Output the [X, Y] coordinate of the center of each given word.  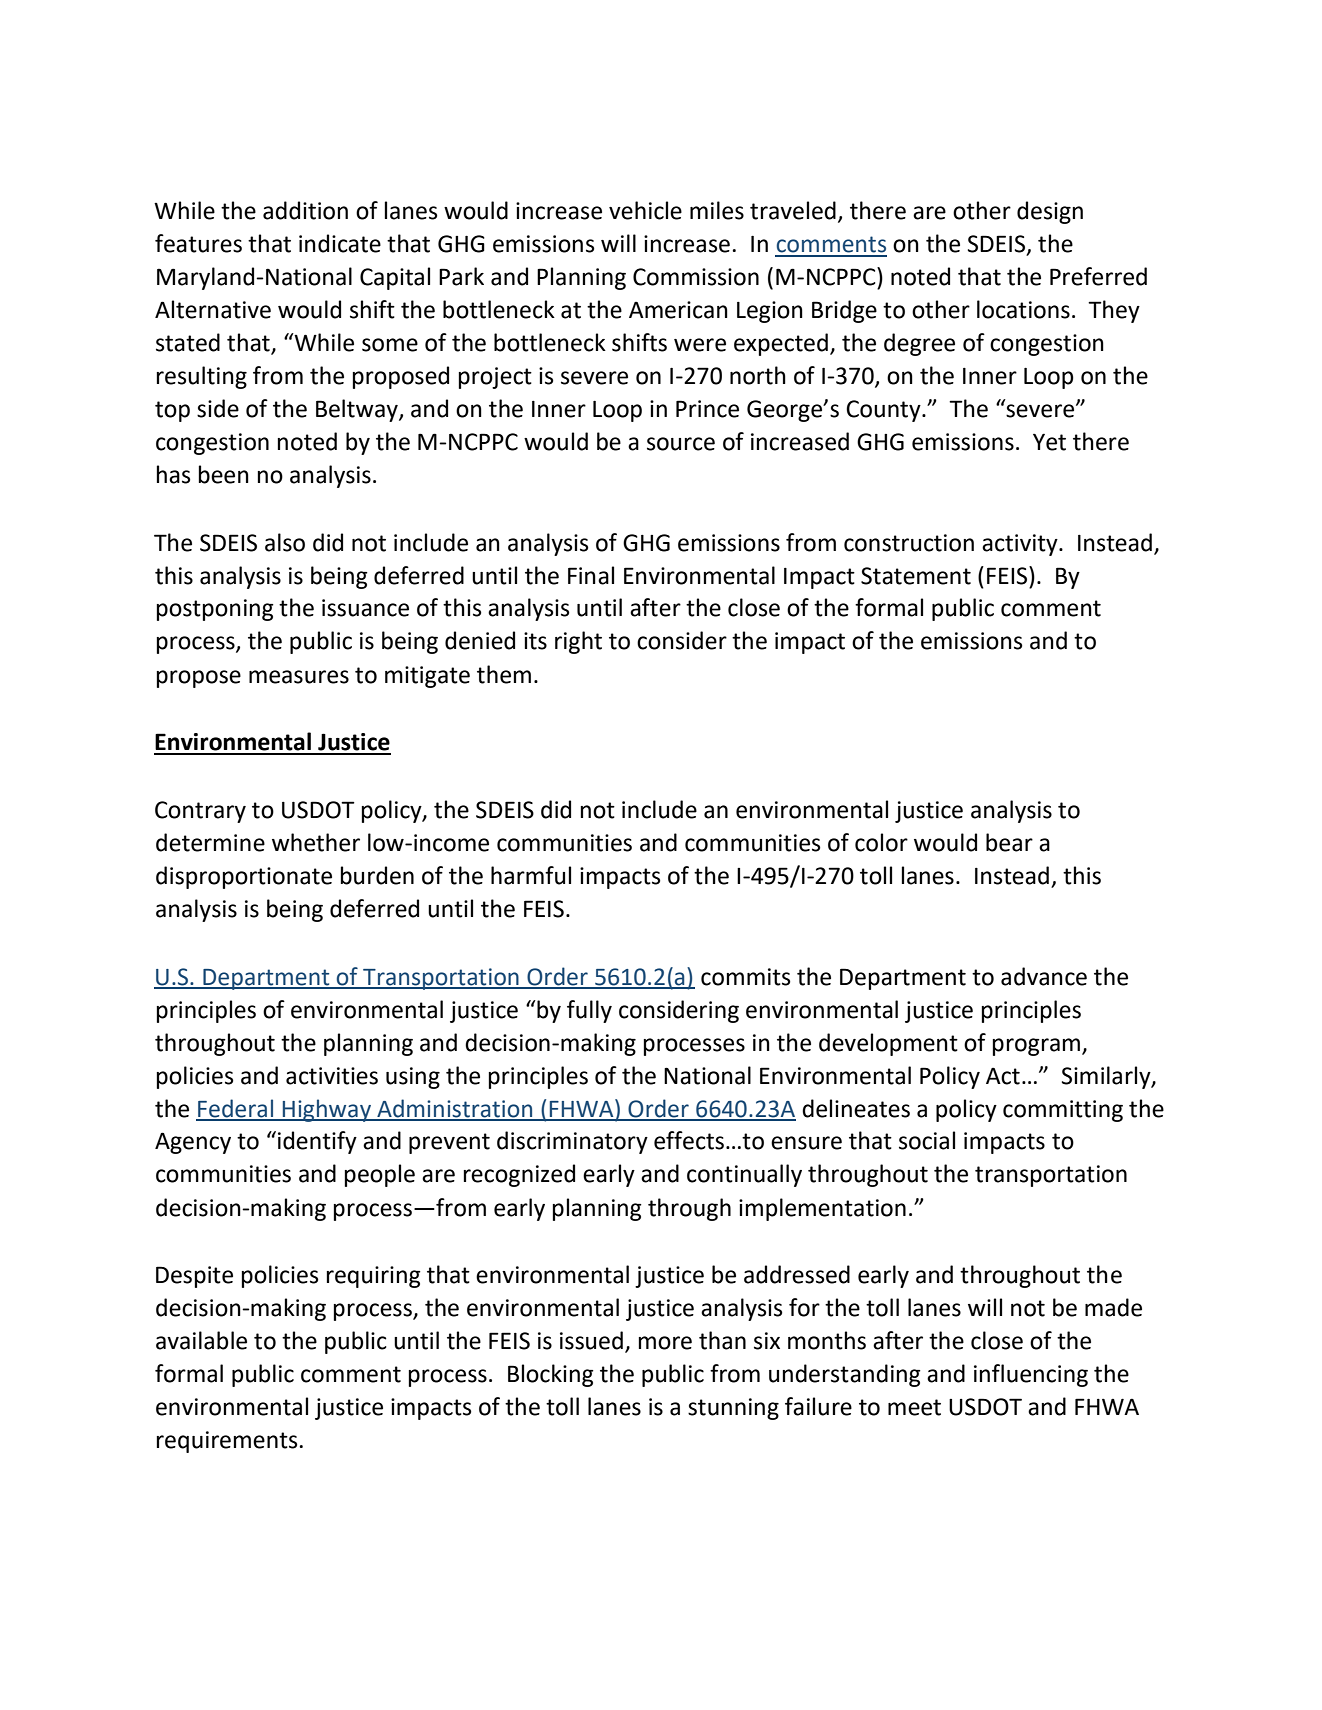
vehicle [645, 210]
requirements [227, 1442]
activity [1021, 545]
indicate [340, 243]
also [285, 542]
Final [591, 575]
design [1050, 212]
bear [1009, 842]
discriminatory [572, 1142]
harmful [531, 875]
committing [1063, 1111]
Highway [327, 1110]
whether [316, 842]
